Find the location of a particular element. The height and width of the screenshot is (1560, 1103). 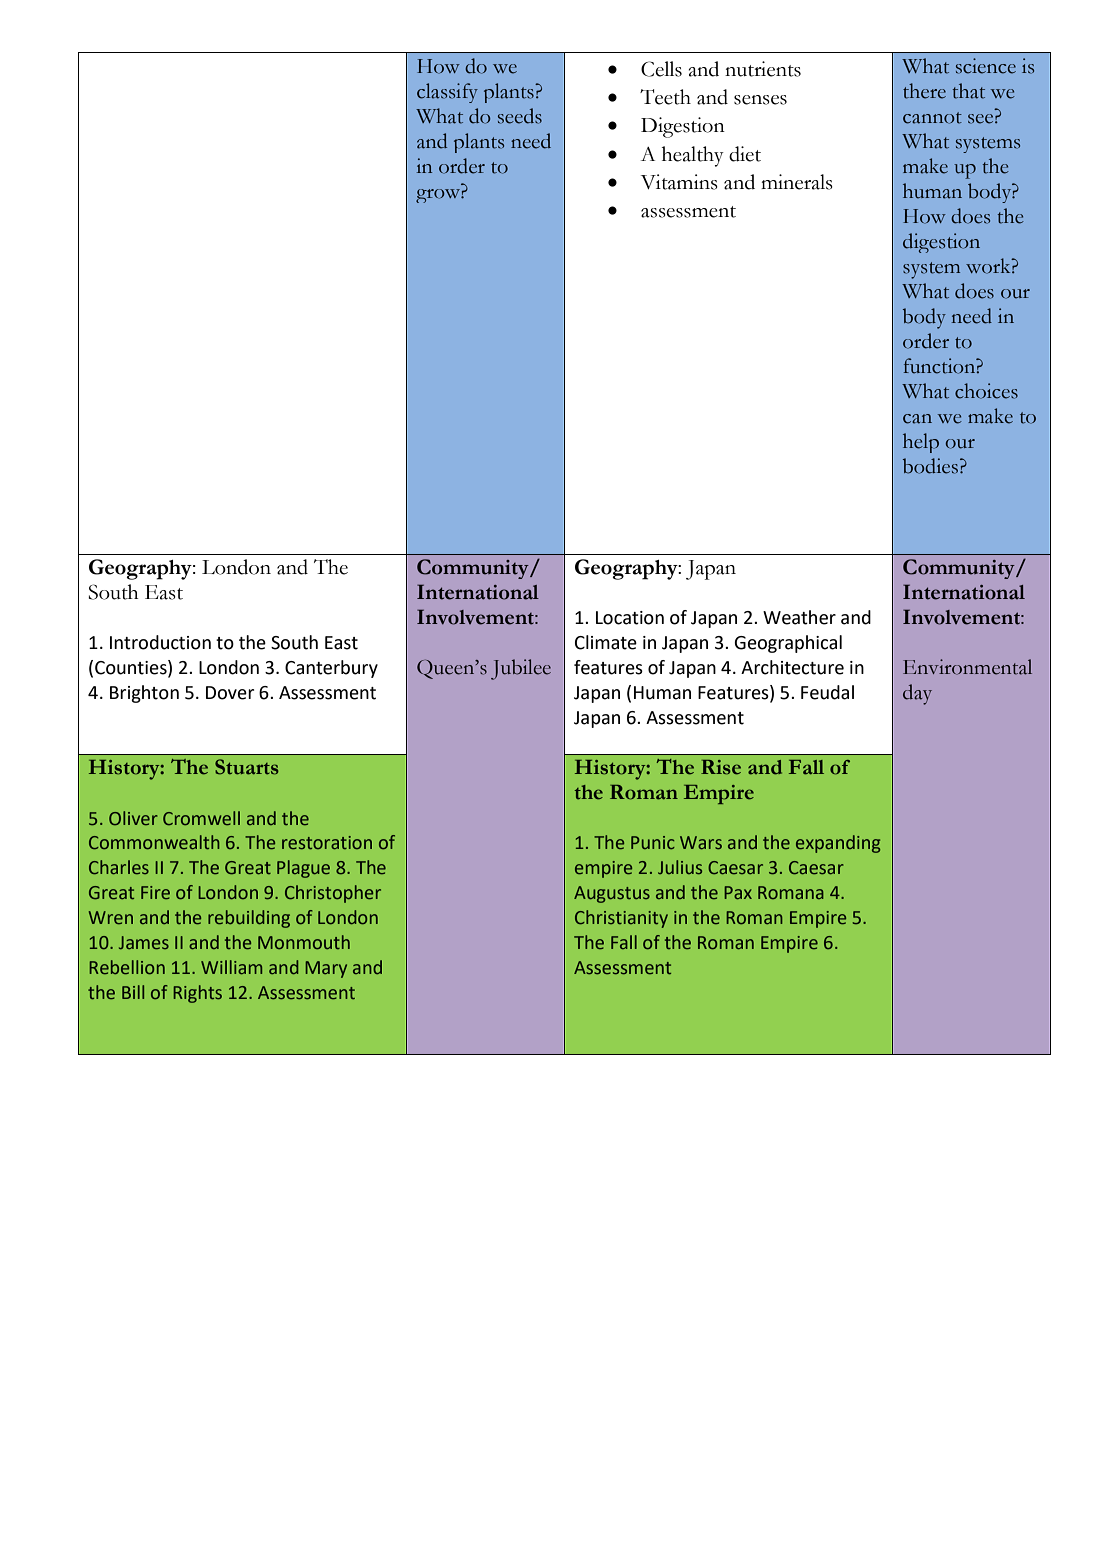

bodies is located at coordinates (930, 466).
